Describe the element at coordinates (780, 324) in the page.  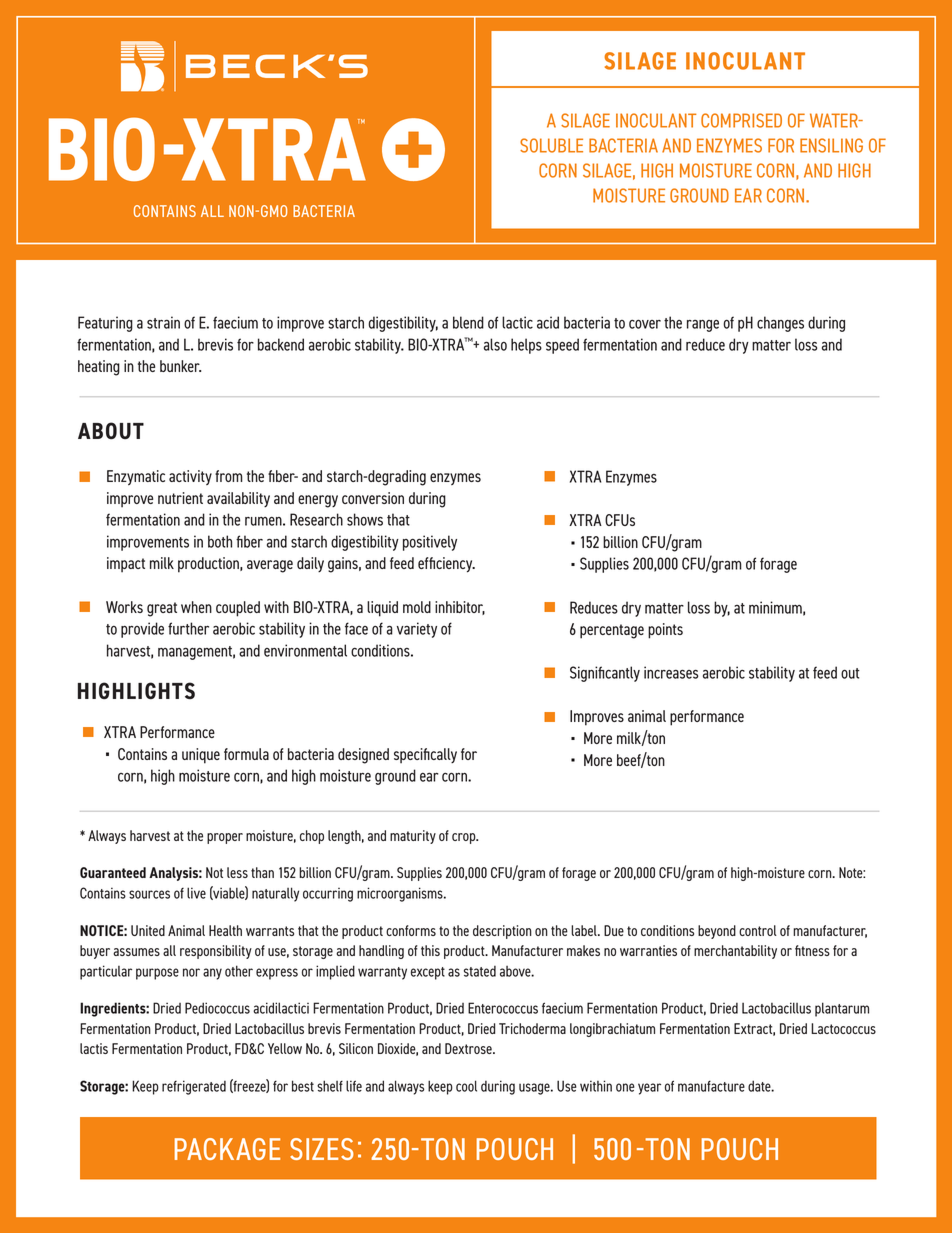
I see `changes` at that location.
